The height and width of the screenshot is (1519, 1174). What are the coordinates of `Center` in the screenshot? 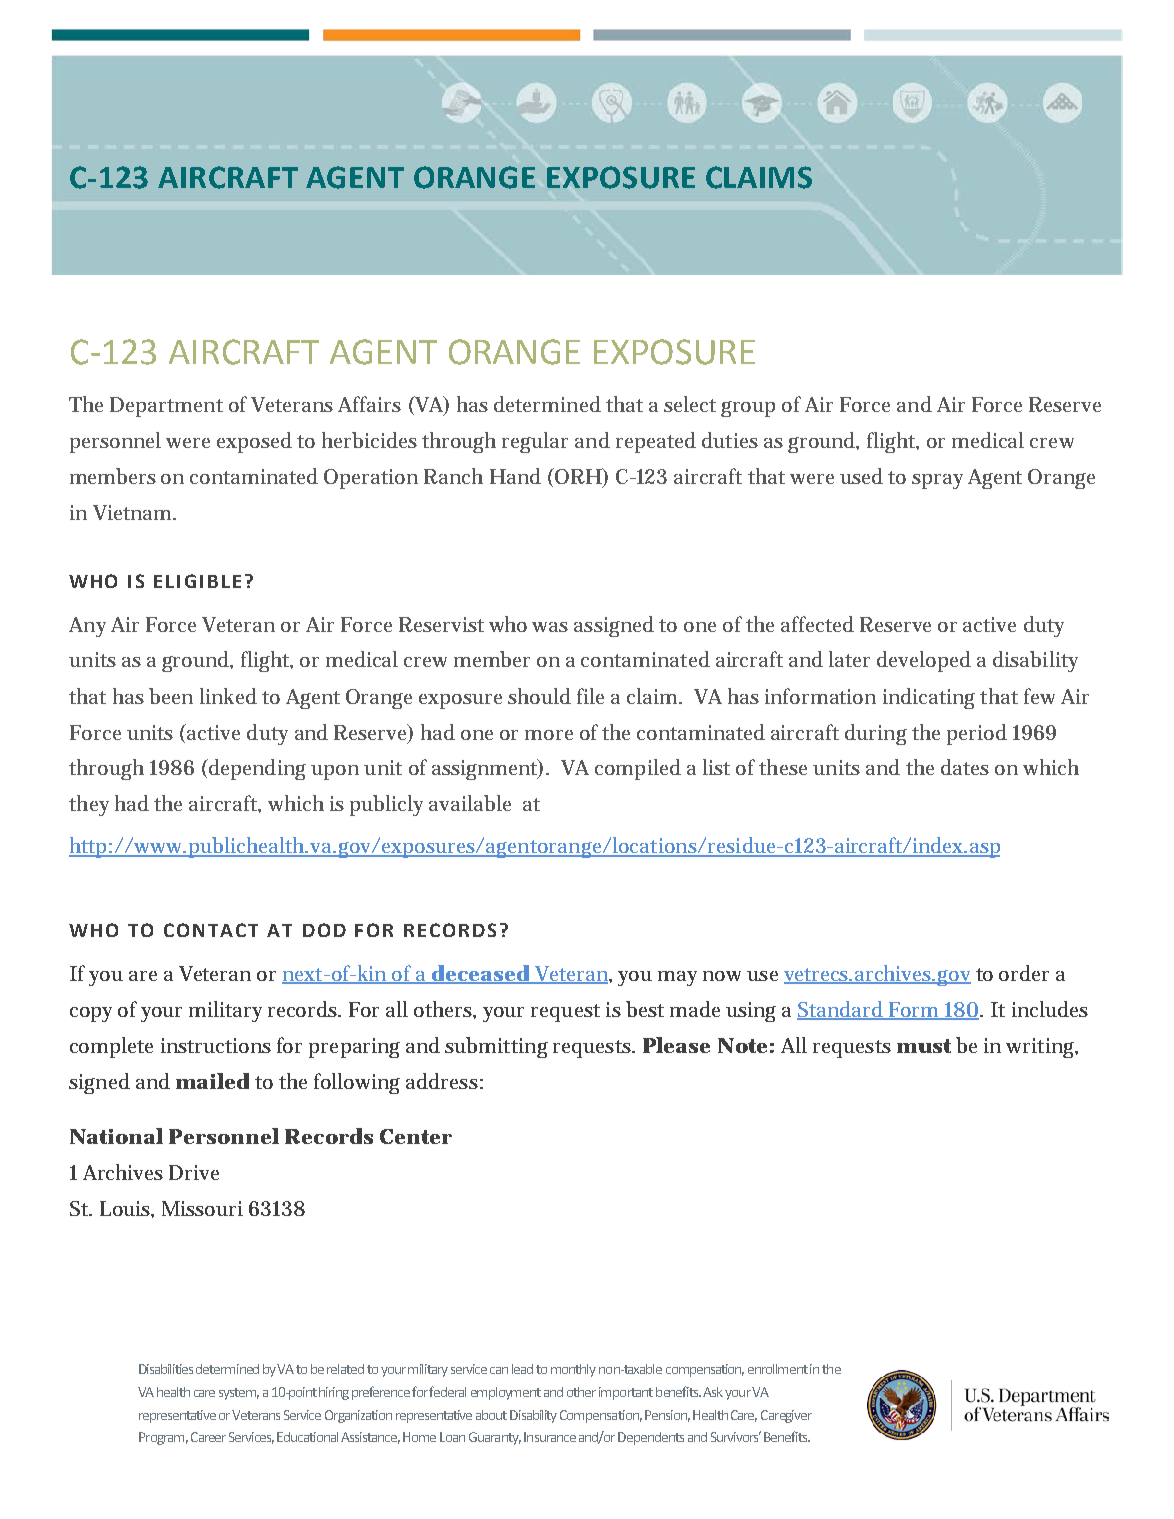 It's located at (416, 1136).
